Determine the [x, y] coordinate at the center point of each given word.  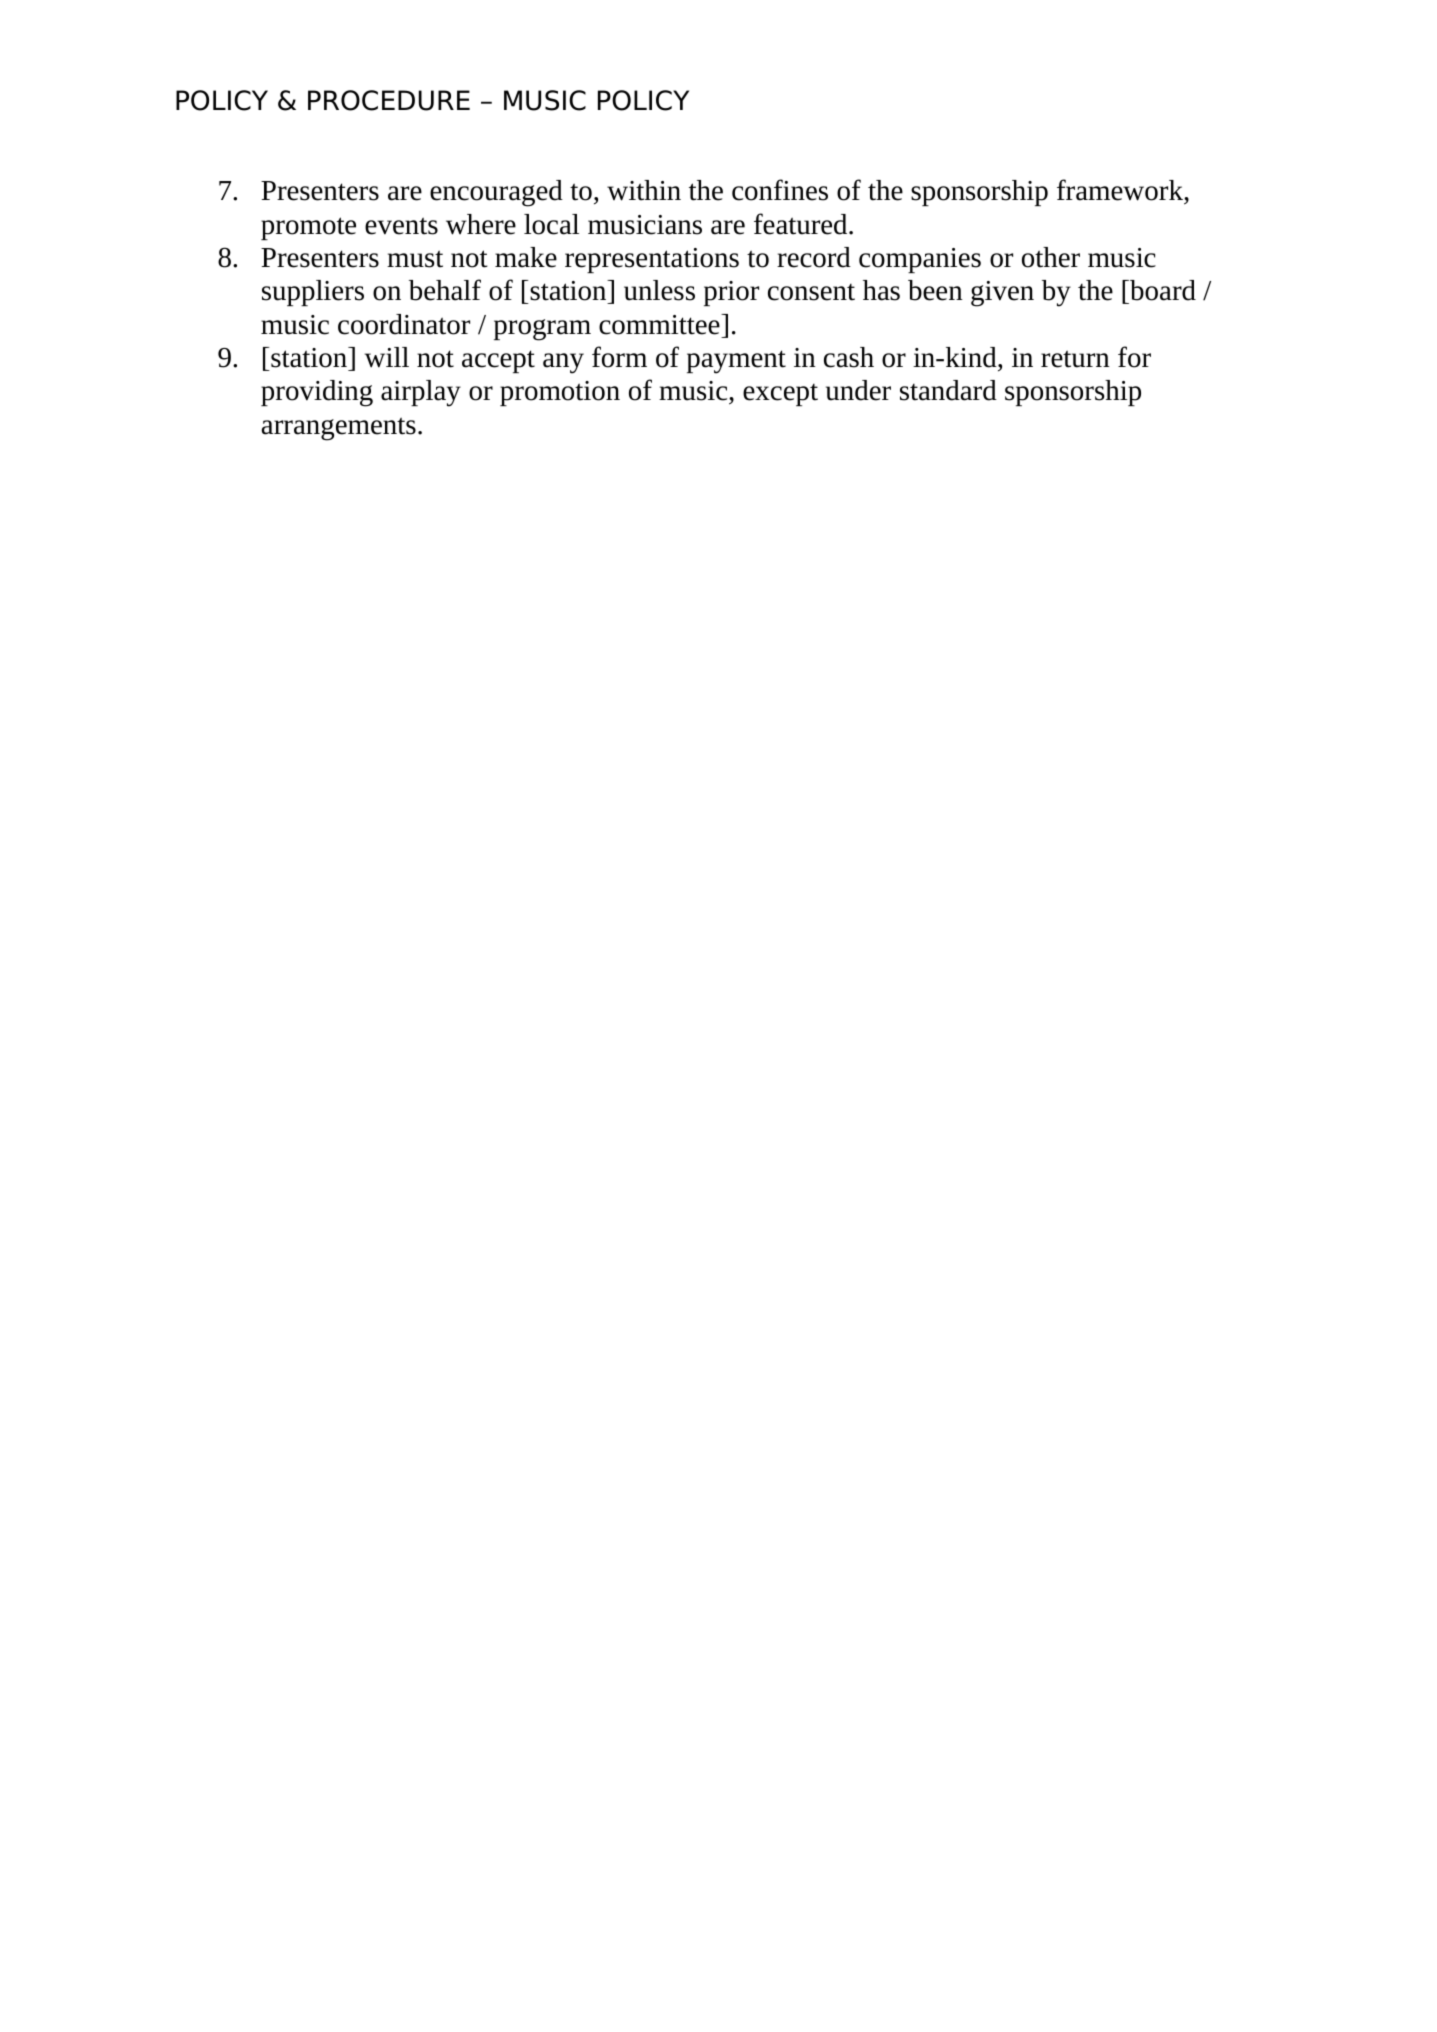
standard [948, 390]
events [401, 226]
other [1051, 257]
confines [780, 190]
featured [802, 224]
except [780, 395]
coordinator [404, 324]
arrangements [338, 429]
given [1002, 294]
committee [660, 324]
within [644, 190]
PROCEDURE [389, 100]
